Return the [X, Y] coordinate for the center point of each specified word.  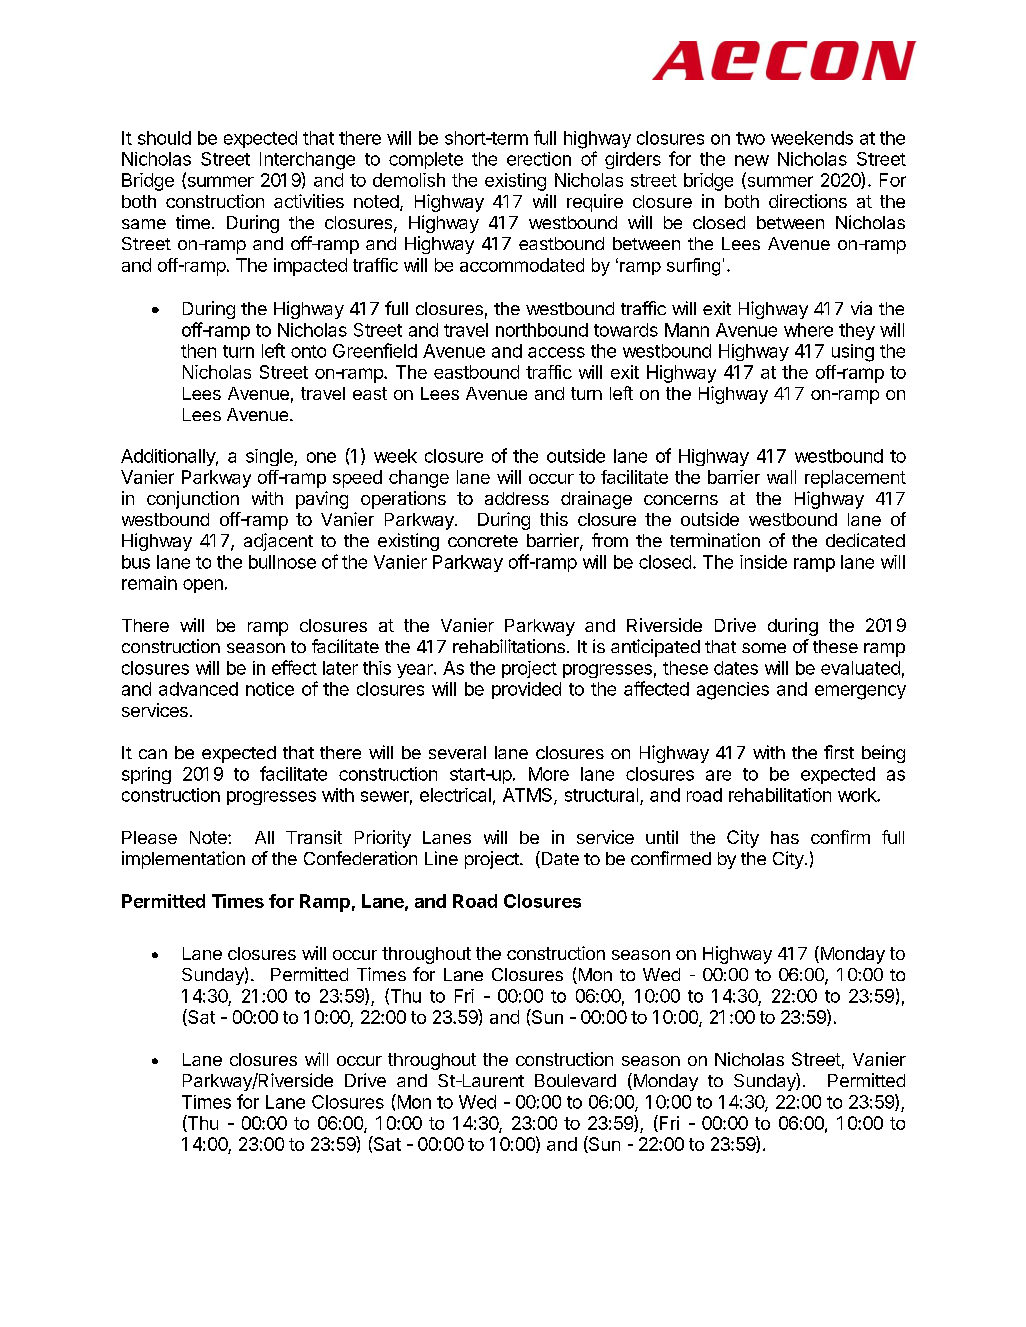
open [203, 586]
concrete [483, 541]
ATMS [529, 796]
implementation [183, 860]
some [764, 648]
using [853, 353]
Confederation [360, 858]
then [198, 351]
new [752, 160]
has [785, 837]
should [164, 138]
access [556, 352]
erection [539, 159]
